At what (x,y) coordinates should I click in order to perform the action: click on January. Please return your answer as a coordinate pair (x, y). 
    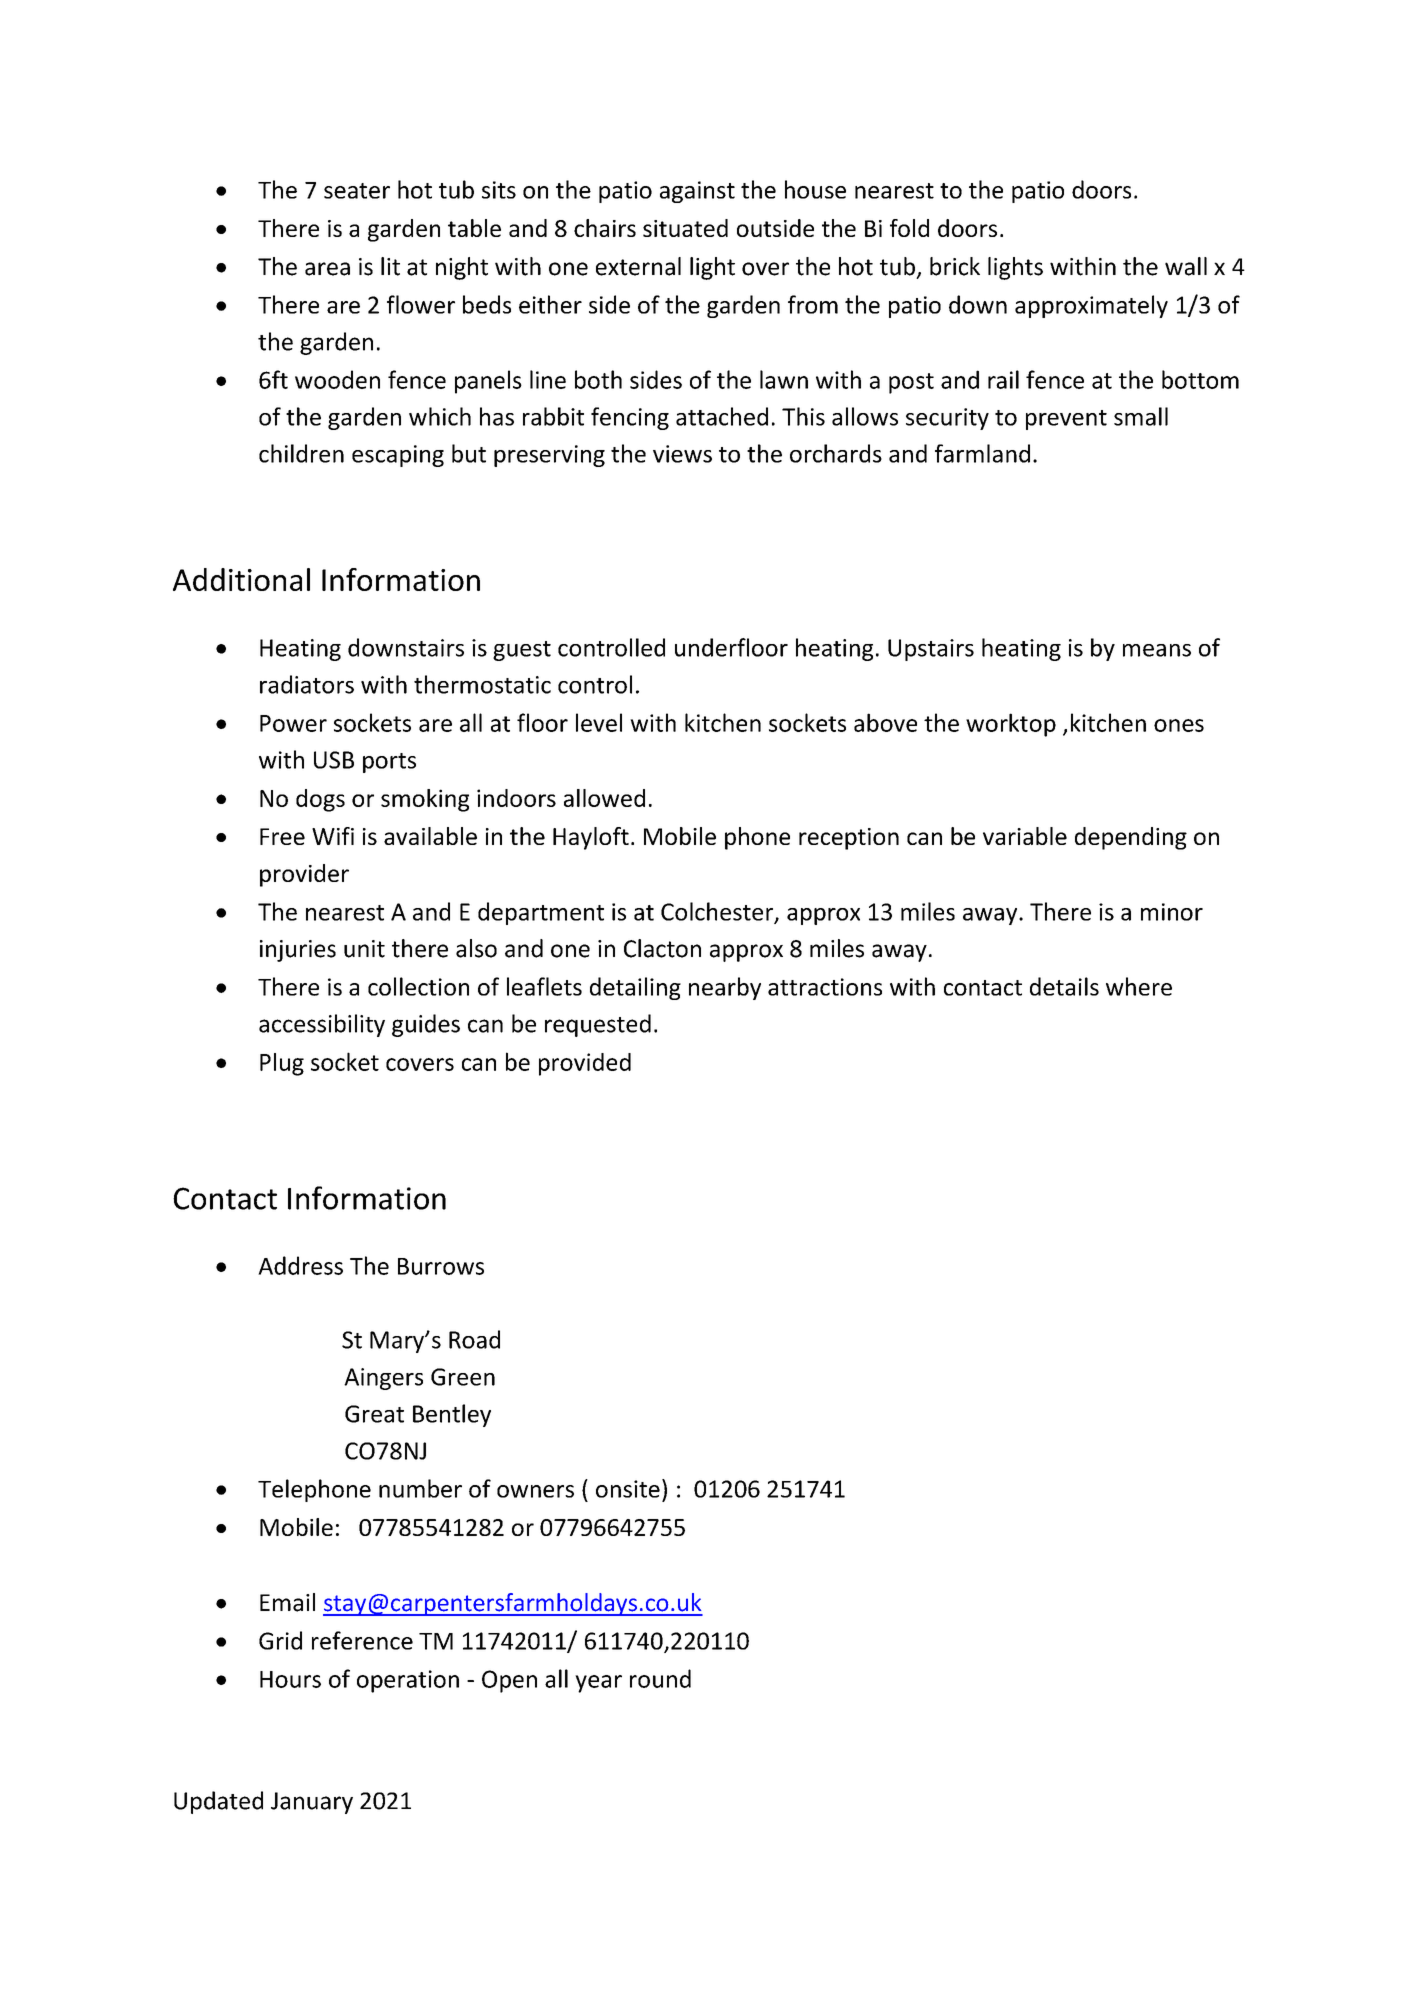
    Looking at the image, I should click on (312, 1803).
